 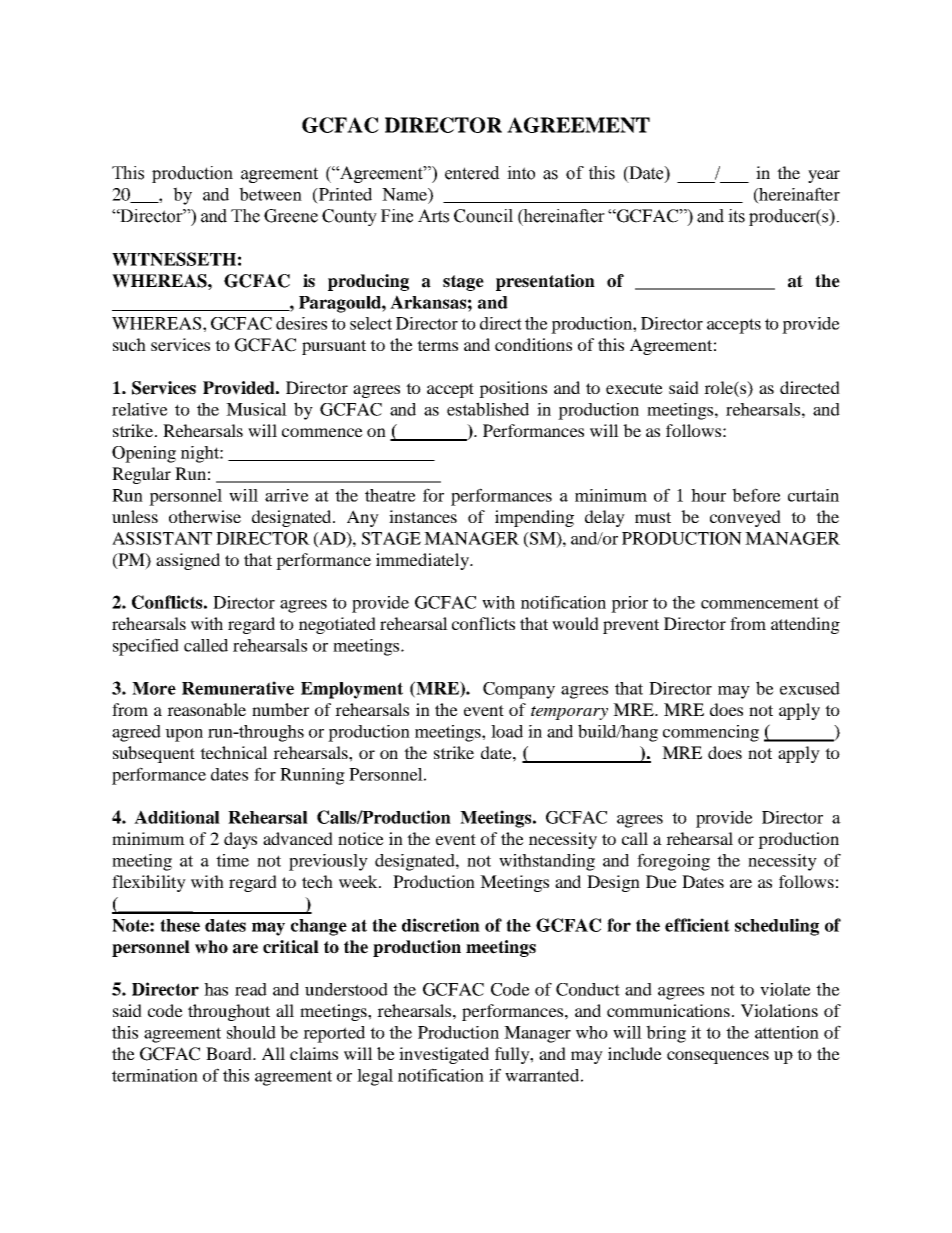 What do you see at coordinates (230, 1053) in the screenshot?
I see `Board` at bounding box center [230, 1053].
